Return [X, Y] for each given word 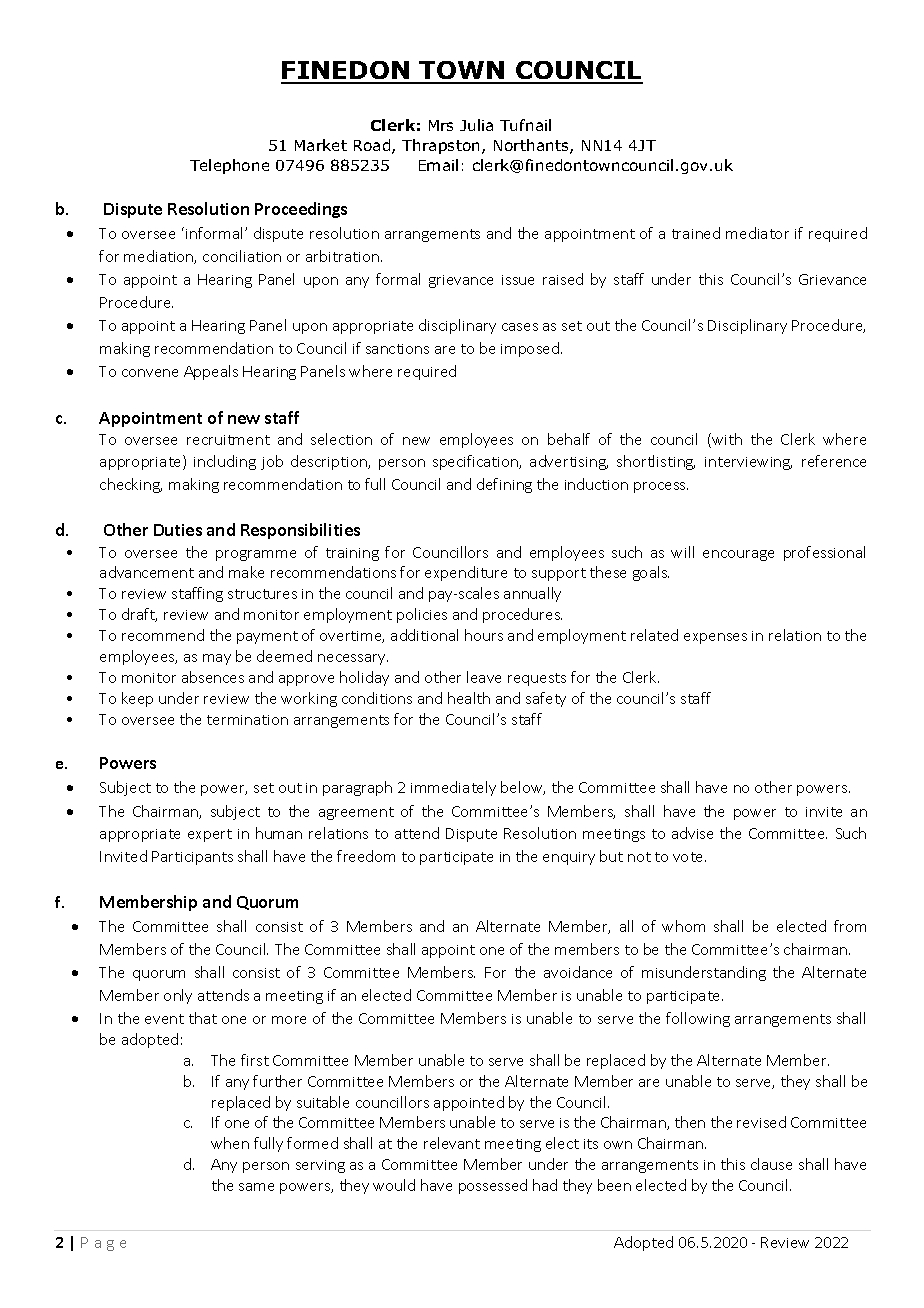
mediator [757, 233]
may [217, 659]
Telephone [229, 166]
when [230, 1143]
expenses [715, 638]
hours [484, 635]
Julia [476, 125]
